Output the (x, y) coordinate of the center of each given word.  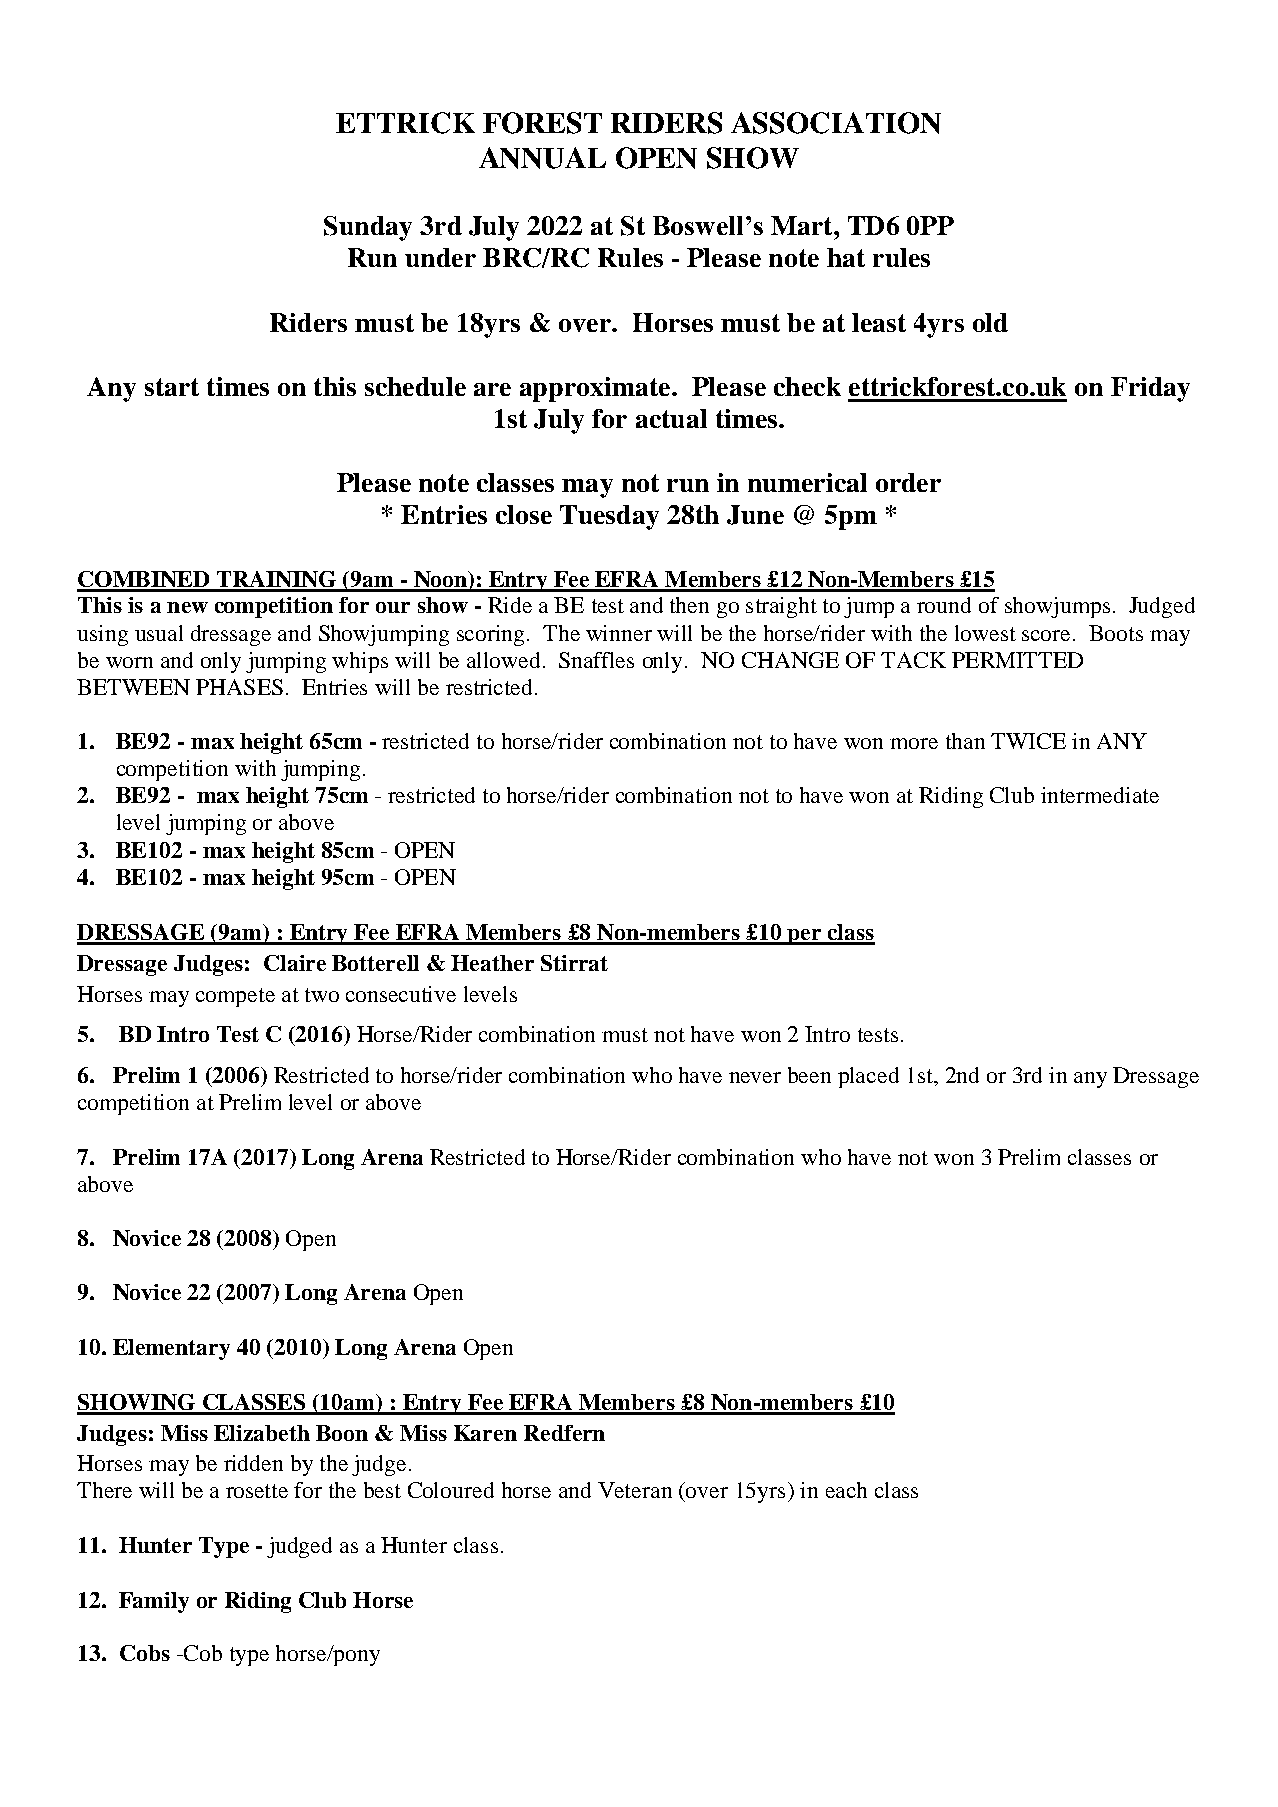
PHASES (239, 687)
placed (868, 1077)
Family (154, 1602)
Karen (485, 1433)
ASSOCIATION (836, 123)
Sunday (368, 228)
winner (619, 633)
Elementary (171, 1349)
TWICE (1028, 741)
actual (671, 418)
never (755, 1077)
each (846, 1490)
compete (235, 997)
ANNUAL (542, 158)
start (172, 387)
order (908, 482)
